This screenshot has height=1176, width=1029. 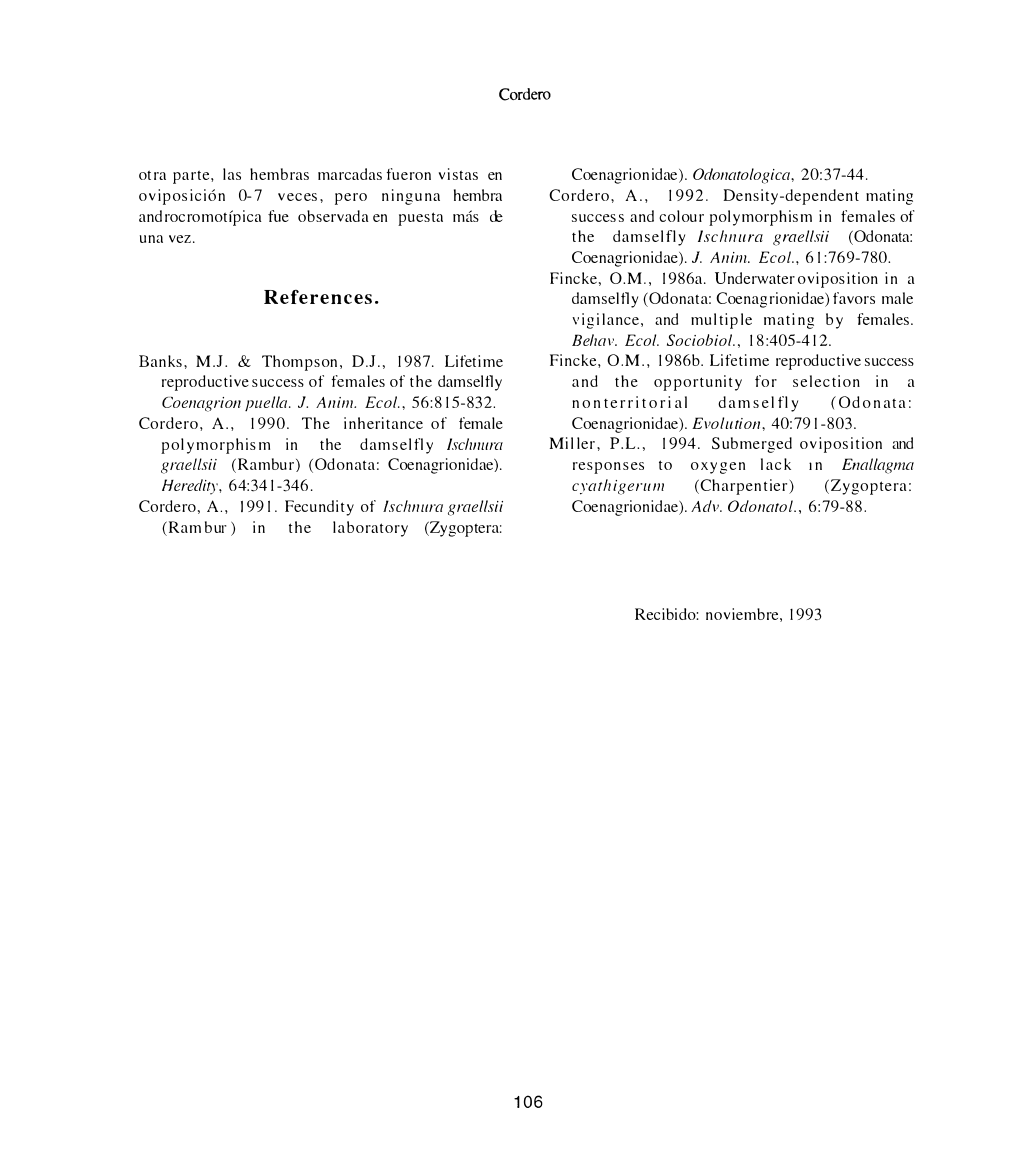 What do you see at coordinates (594, 340) in the screenshot?
I see `Behm` at bounding box center [594, 340].
